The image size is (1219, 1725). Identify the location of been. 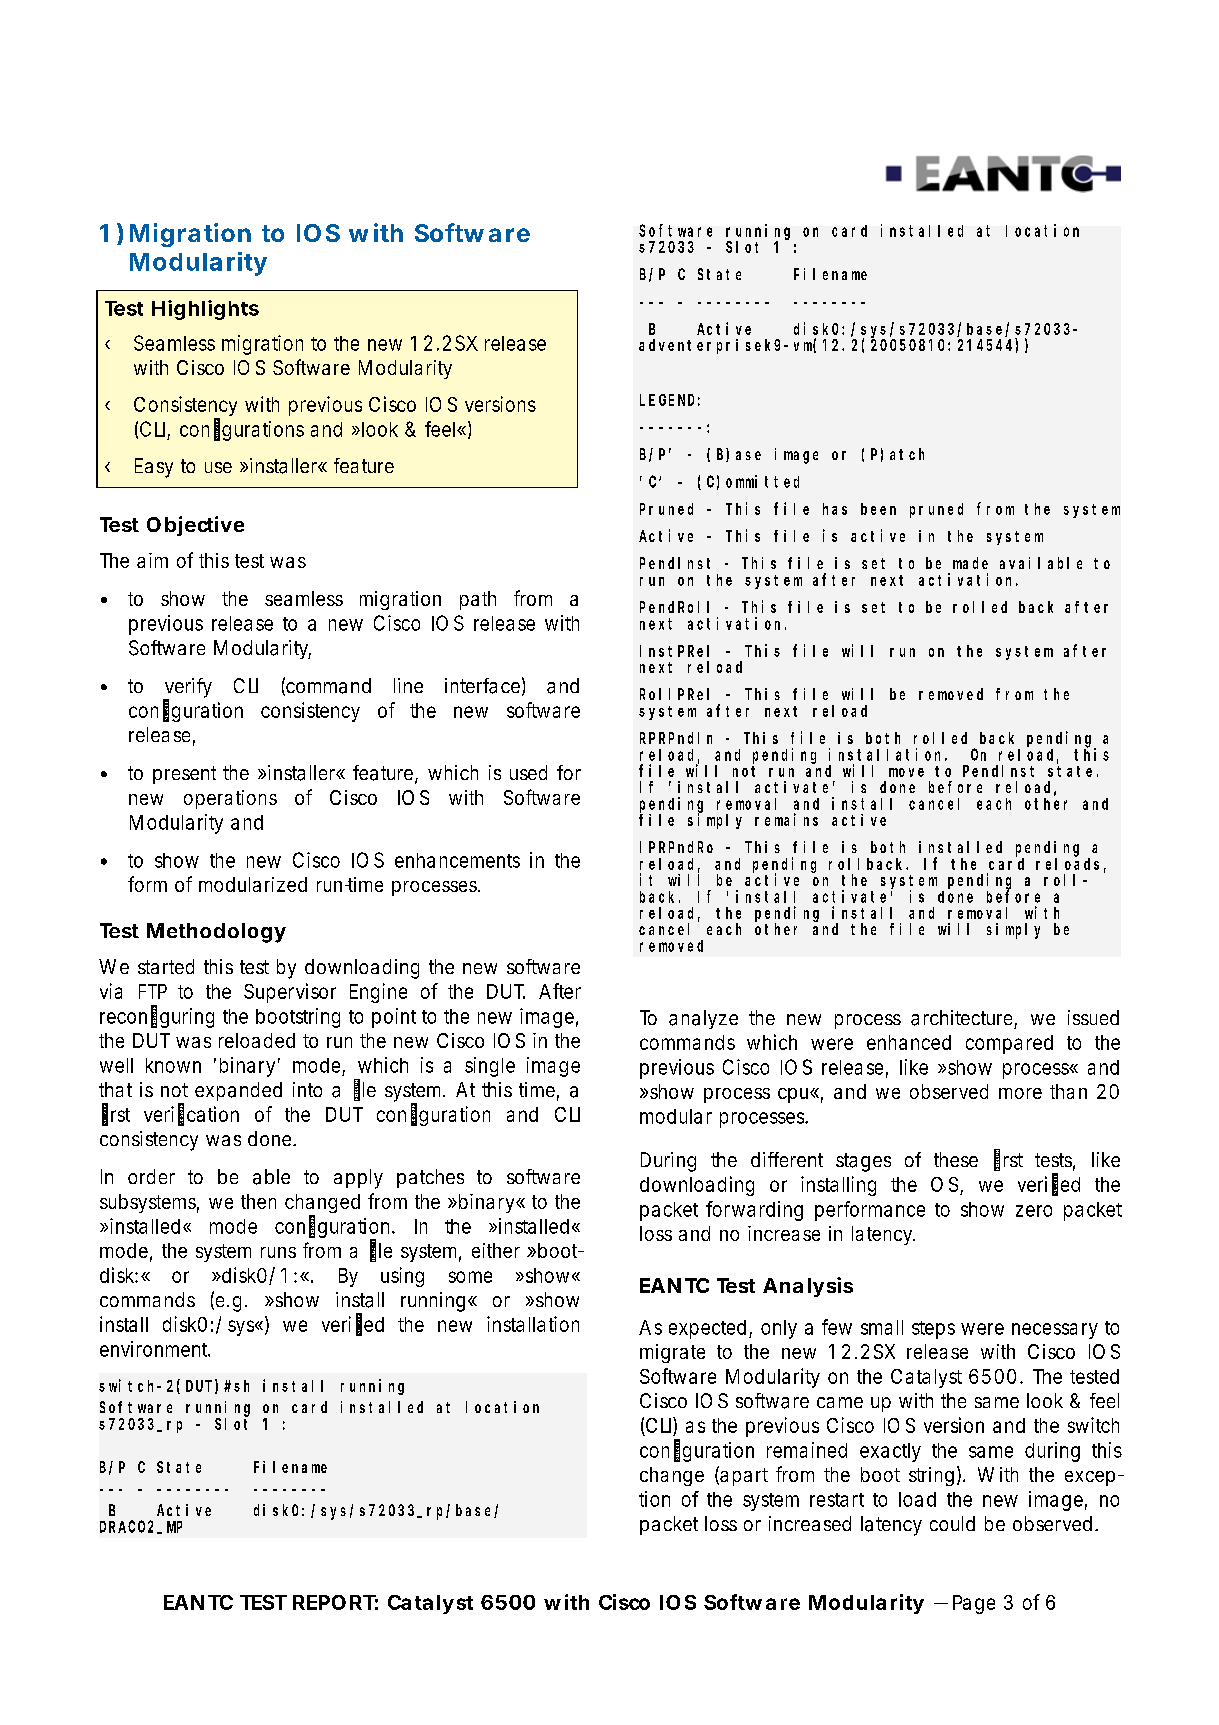
(878, 509).
